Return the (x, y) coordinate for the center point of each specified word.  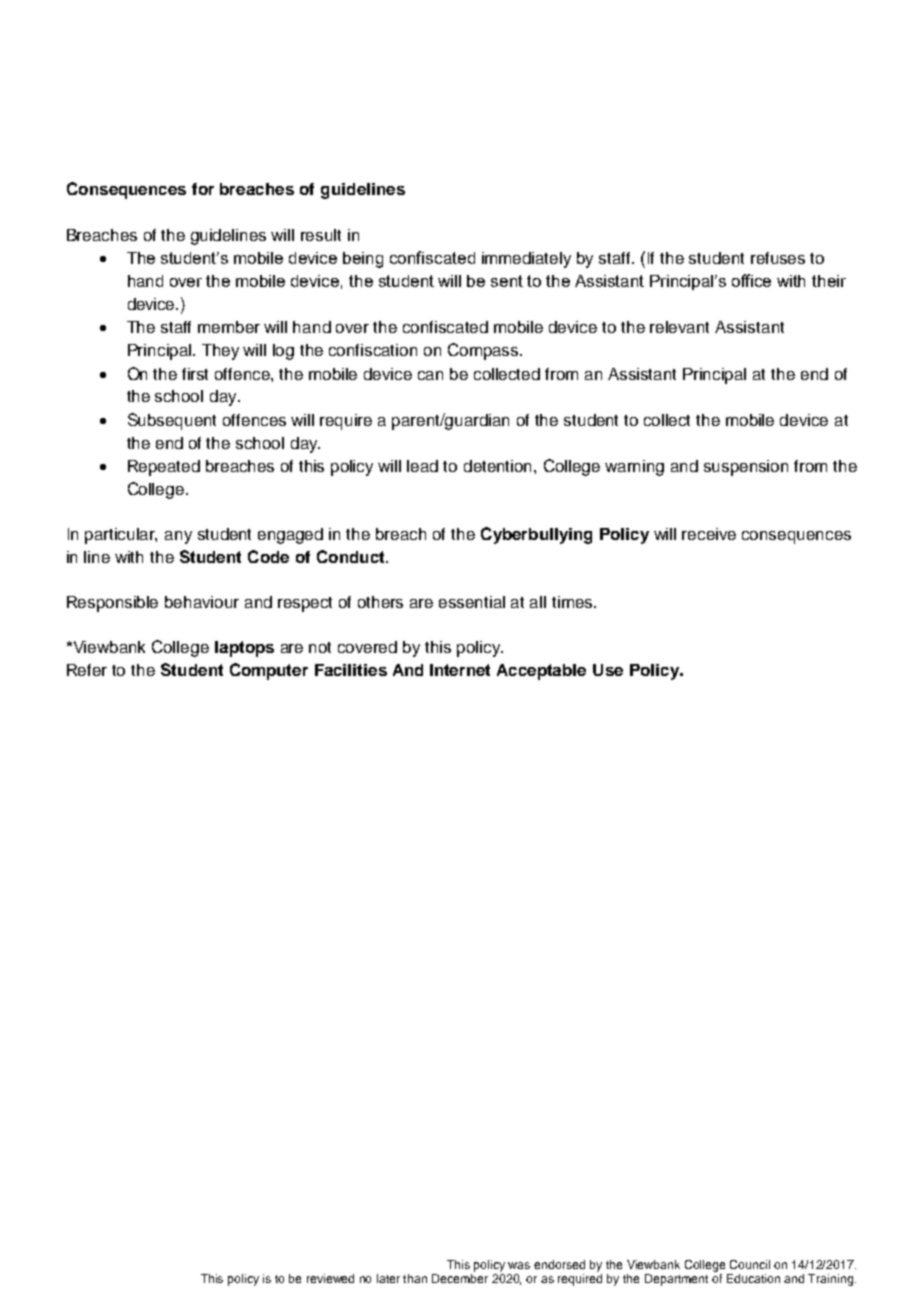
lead (422, 466)
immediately (526, 260)
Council (750, 1264)
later (388, 1278)
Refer (87, 670)
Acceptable (541, 672)
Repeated (164, 468)
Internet (460, 670)
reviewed (330, 1278)
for (203, 189)
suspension (746, 468)
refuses (778, 258)
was (519, 1265)
